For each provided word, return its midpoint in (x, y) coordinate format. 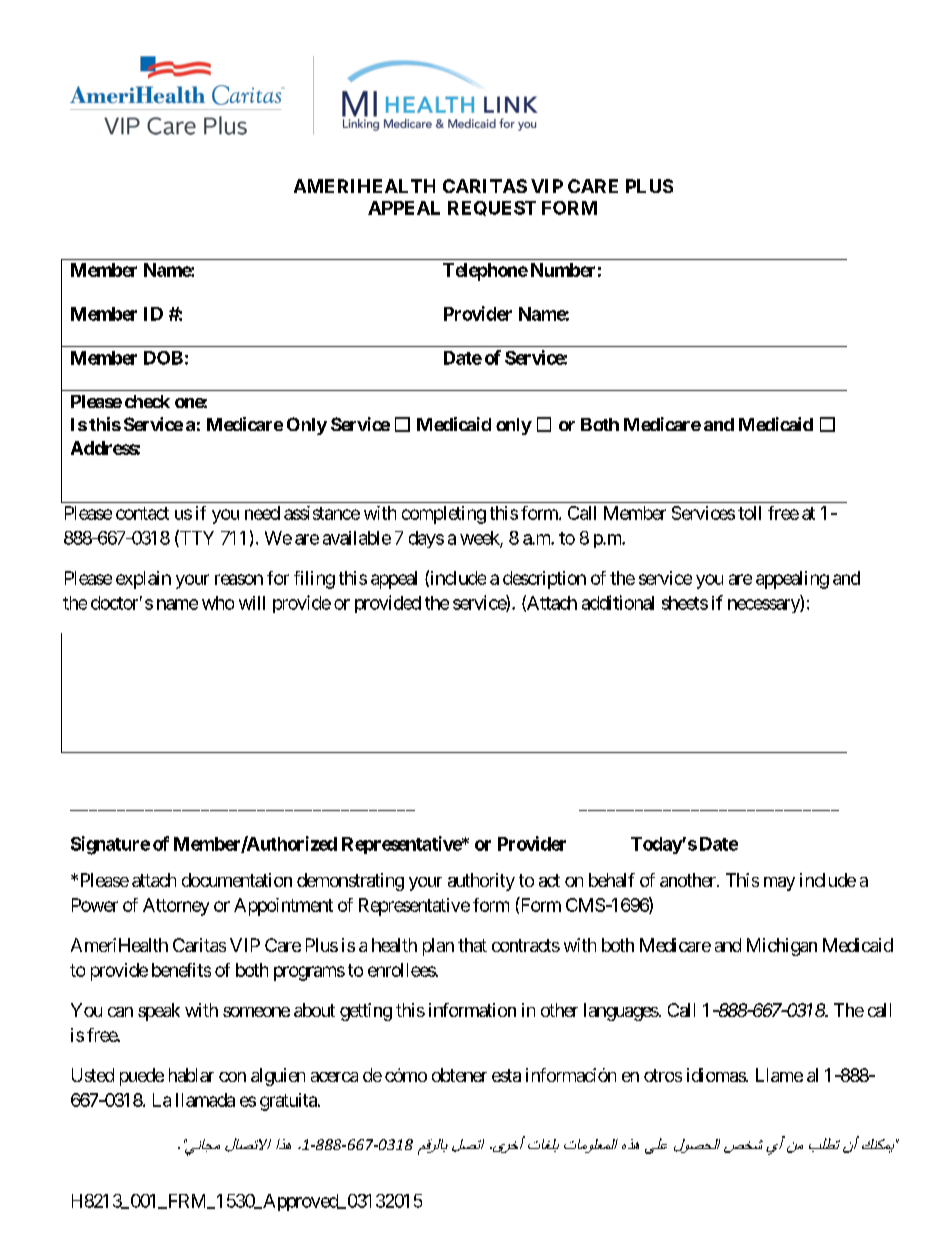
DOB (163, 358)
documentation (237, 880)
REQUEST (492, 208)
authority (481, 882)
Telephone (485, 272)
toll (749, 513)
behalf (612, 880)
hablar (191, 1075)
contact (142, 513)
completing (444, 515)
